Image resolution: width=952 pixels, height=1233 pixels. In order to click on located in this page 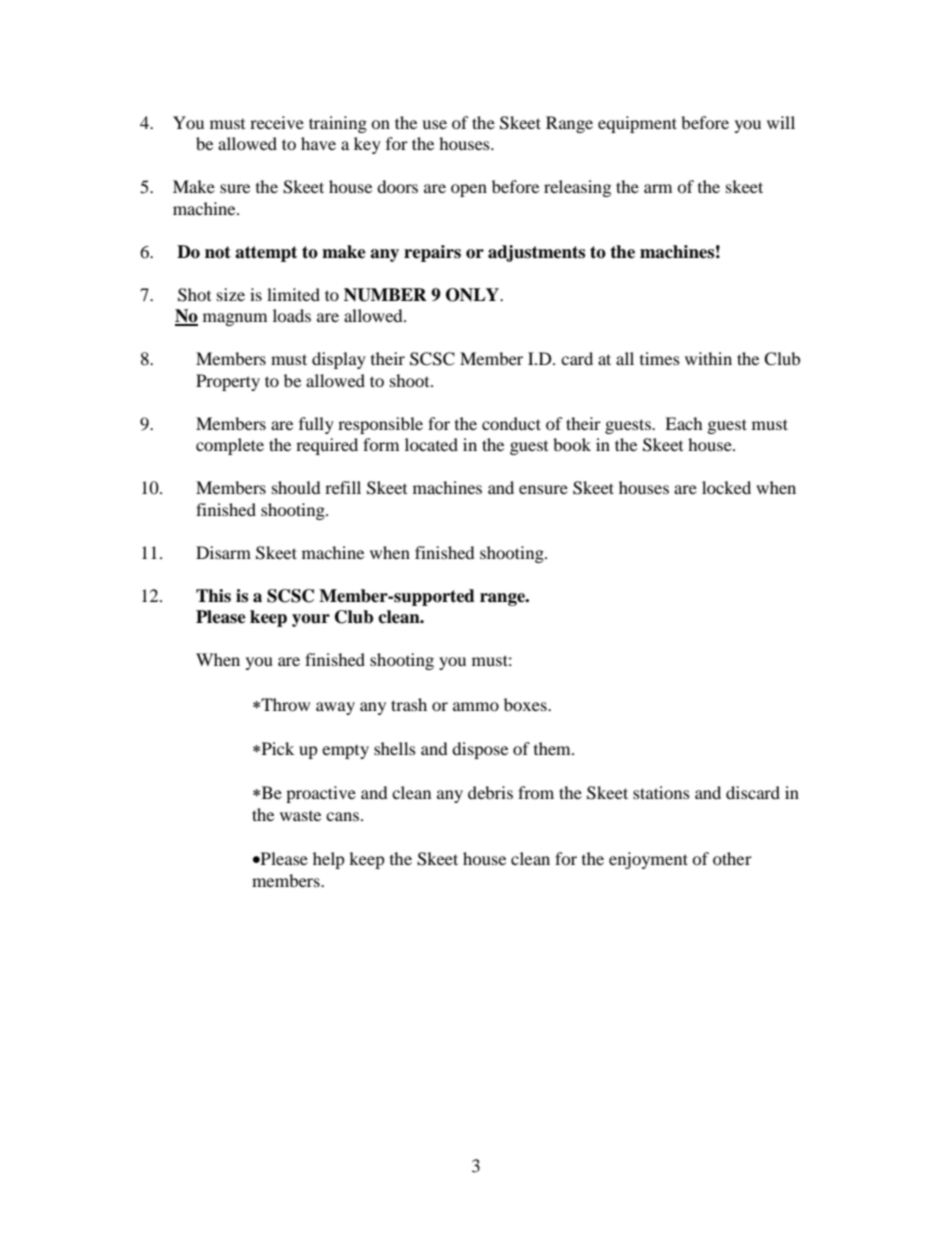, I will do `click(431, 444)`.
